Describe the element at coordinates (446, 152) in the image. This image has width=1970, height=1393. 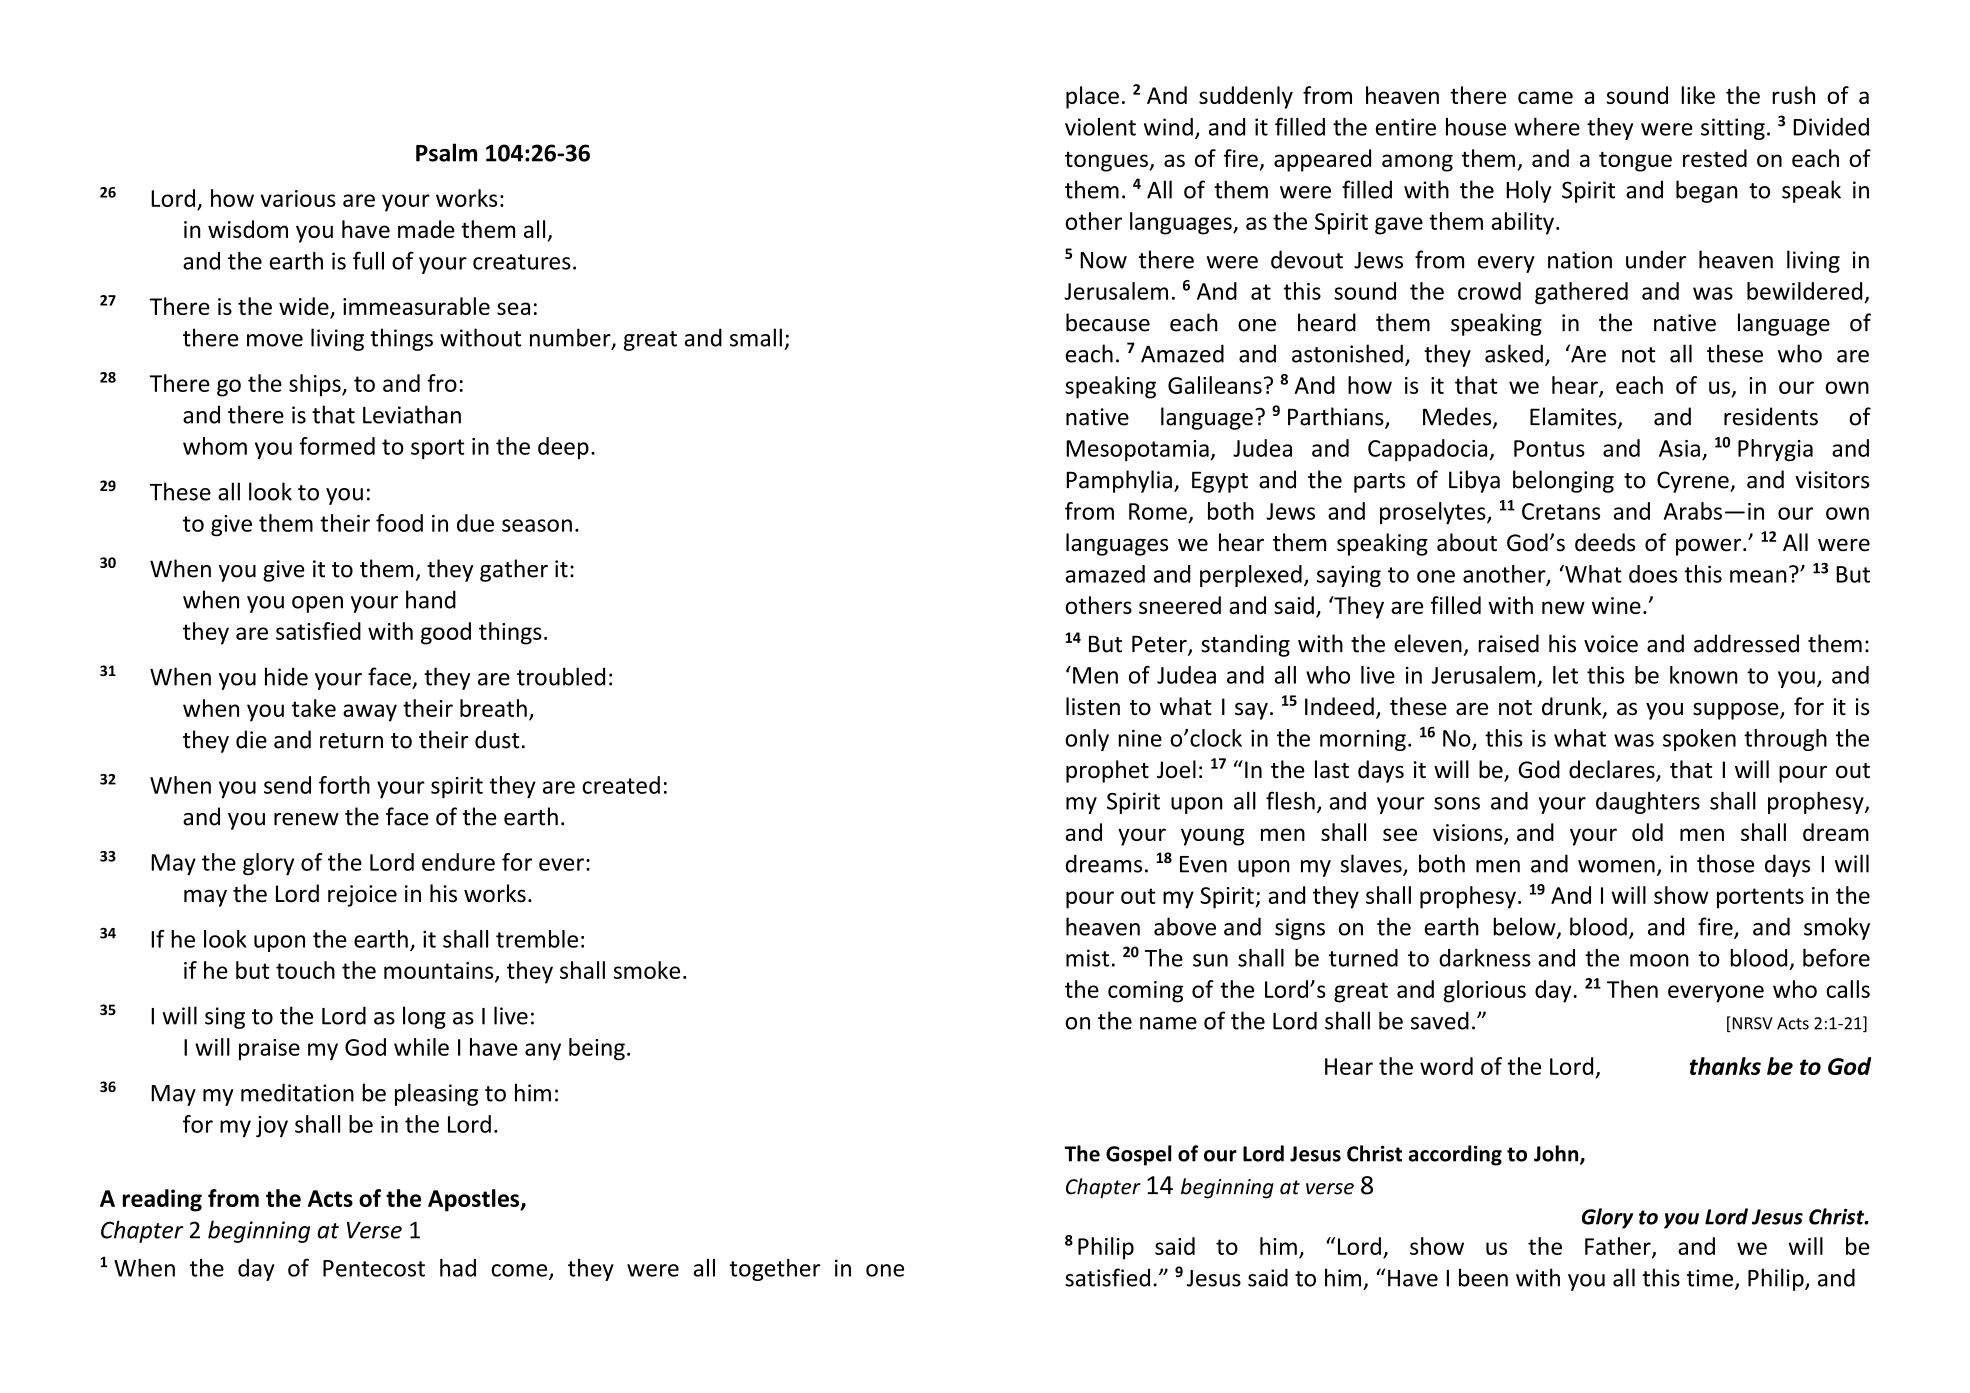
I see `Psalm` at that location.
